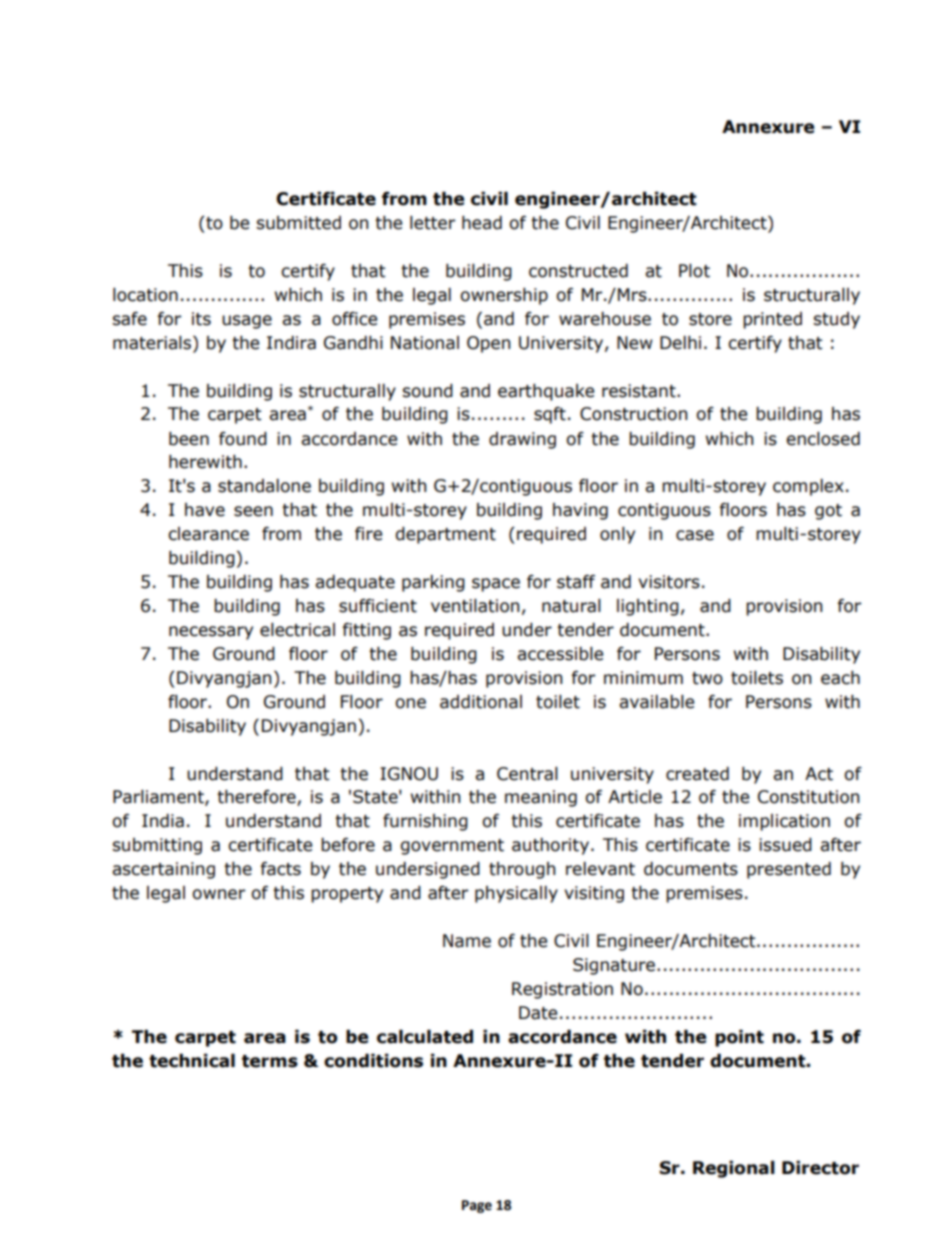  What do you see at coordinates (707, 678) in the screenshot?
I see `two` at bounding box center [707, 678].
